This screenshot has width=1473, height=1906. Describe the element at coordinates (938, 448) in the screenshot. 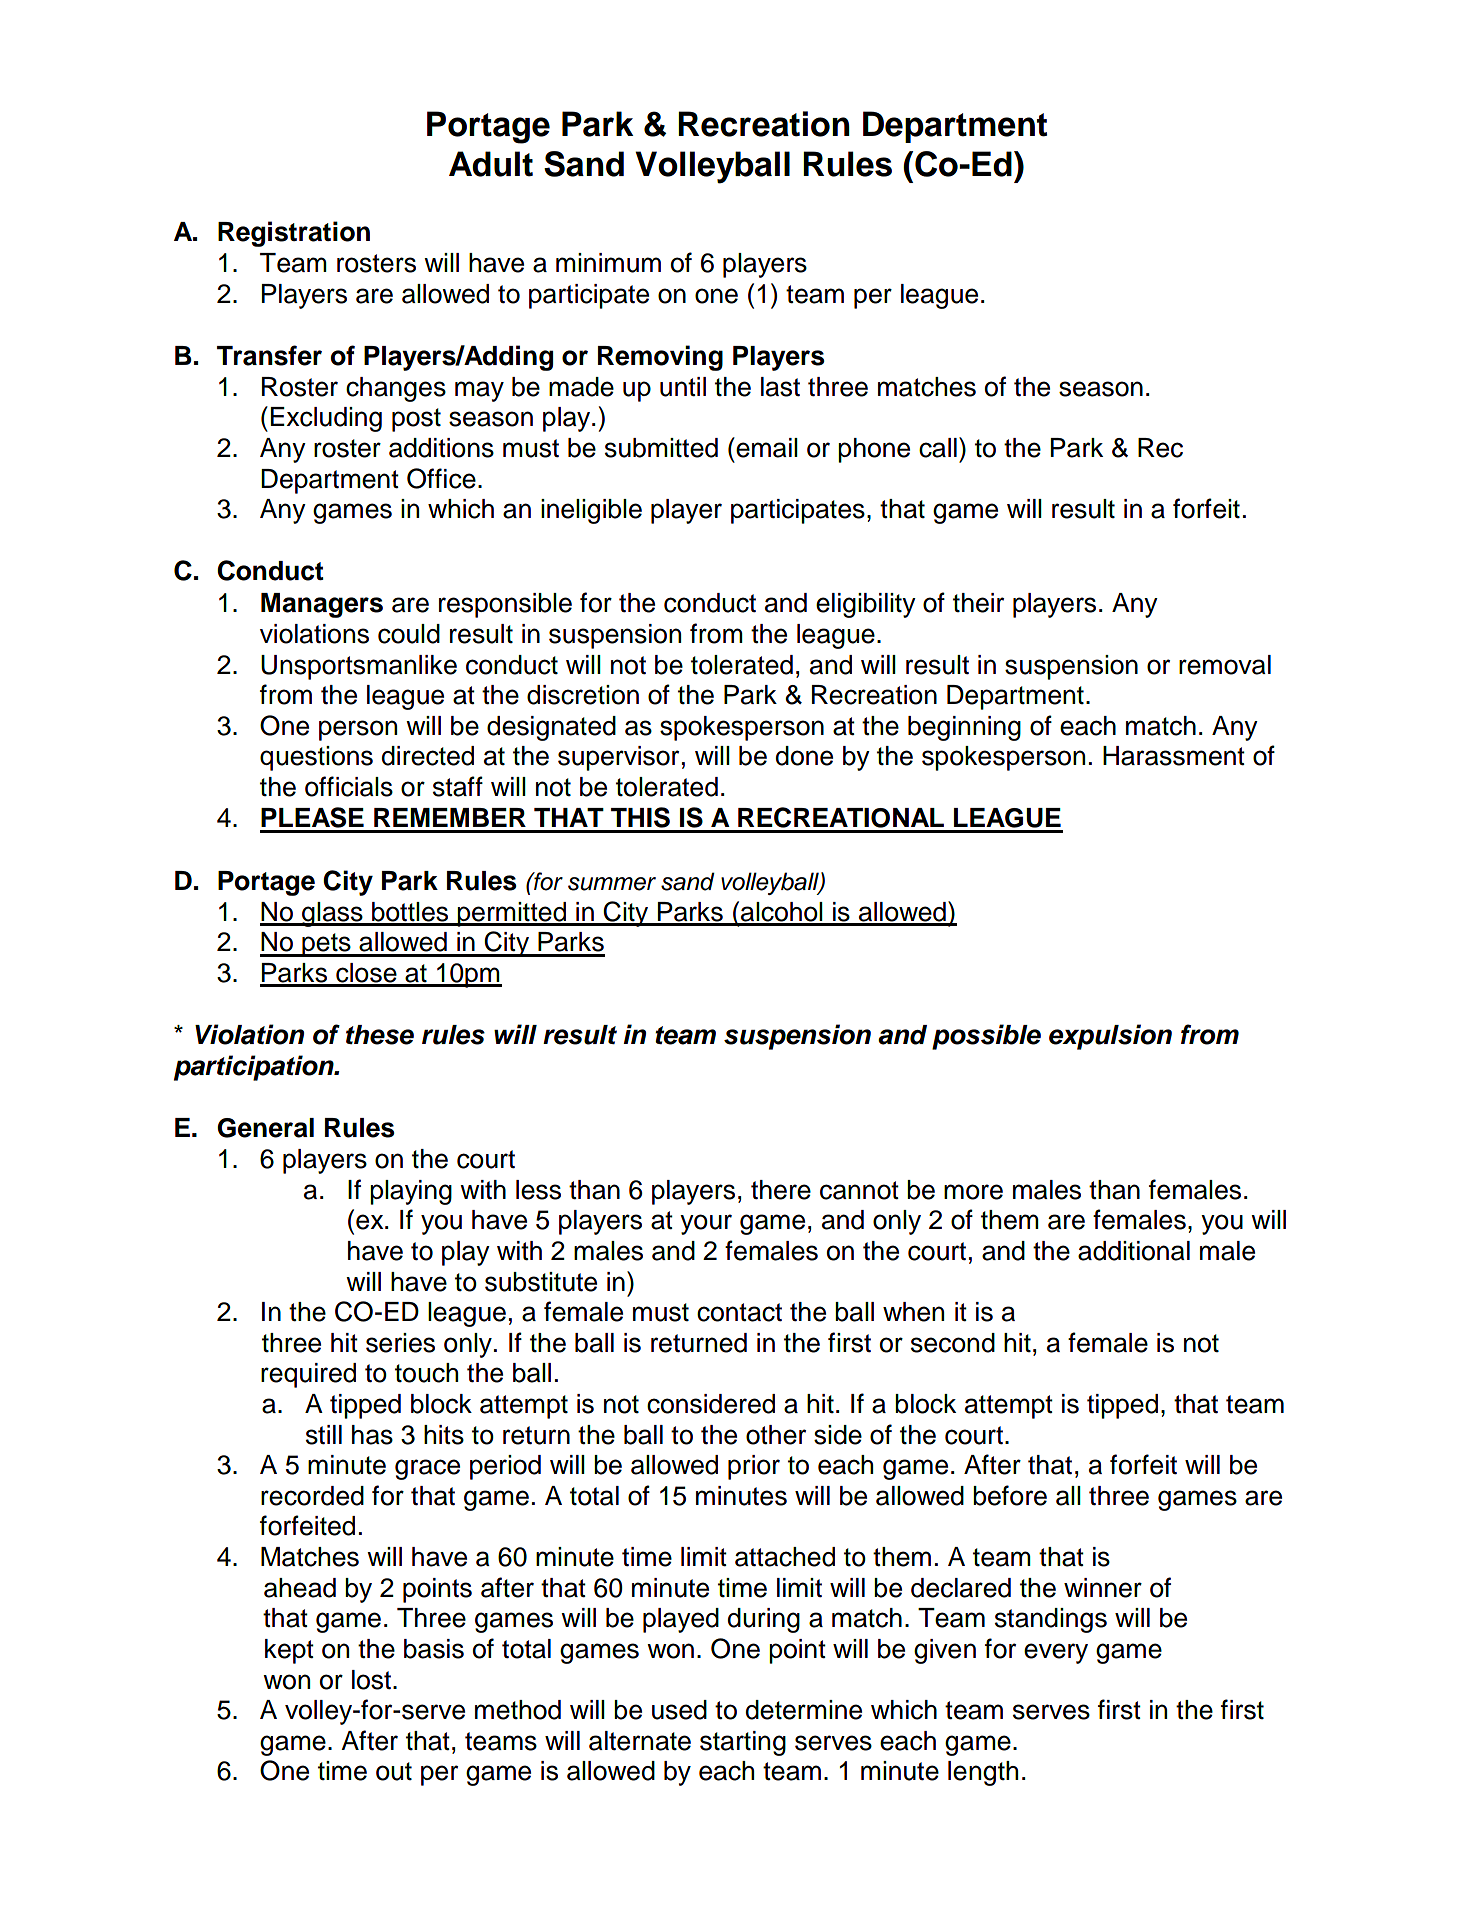

I see `call` at that location.
